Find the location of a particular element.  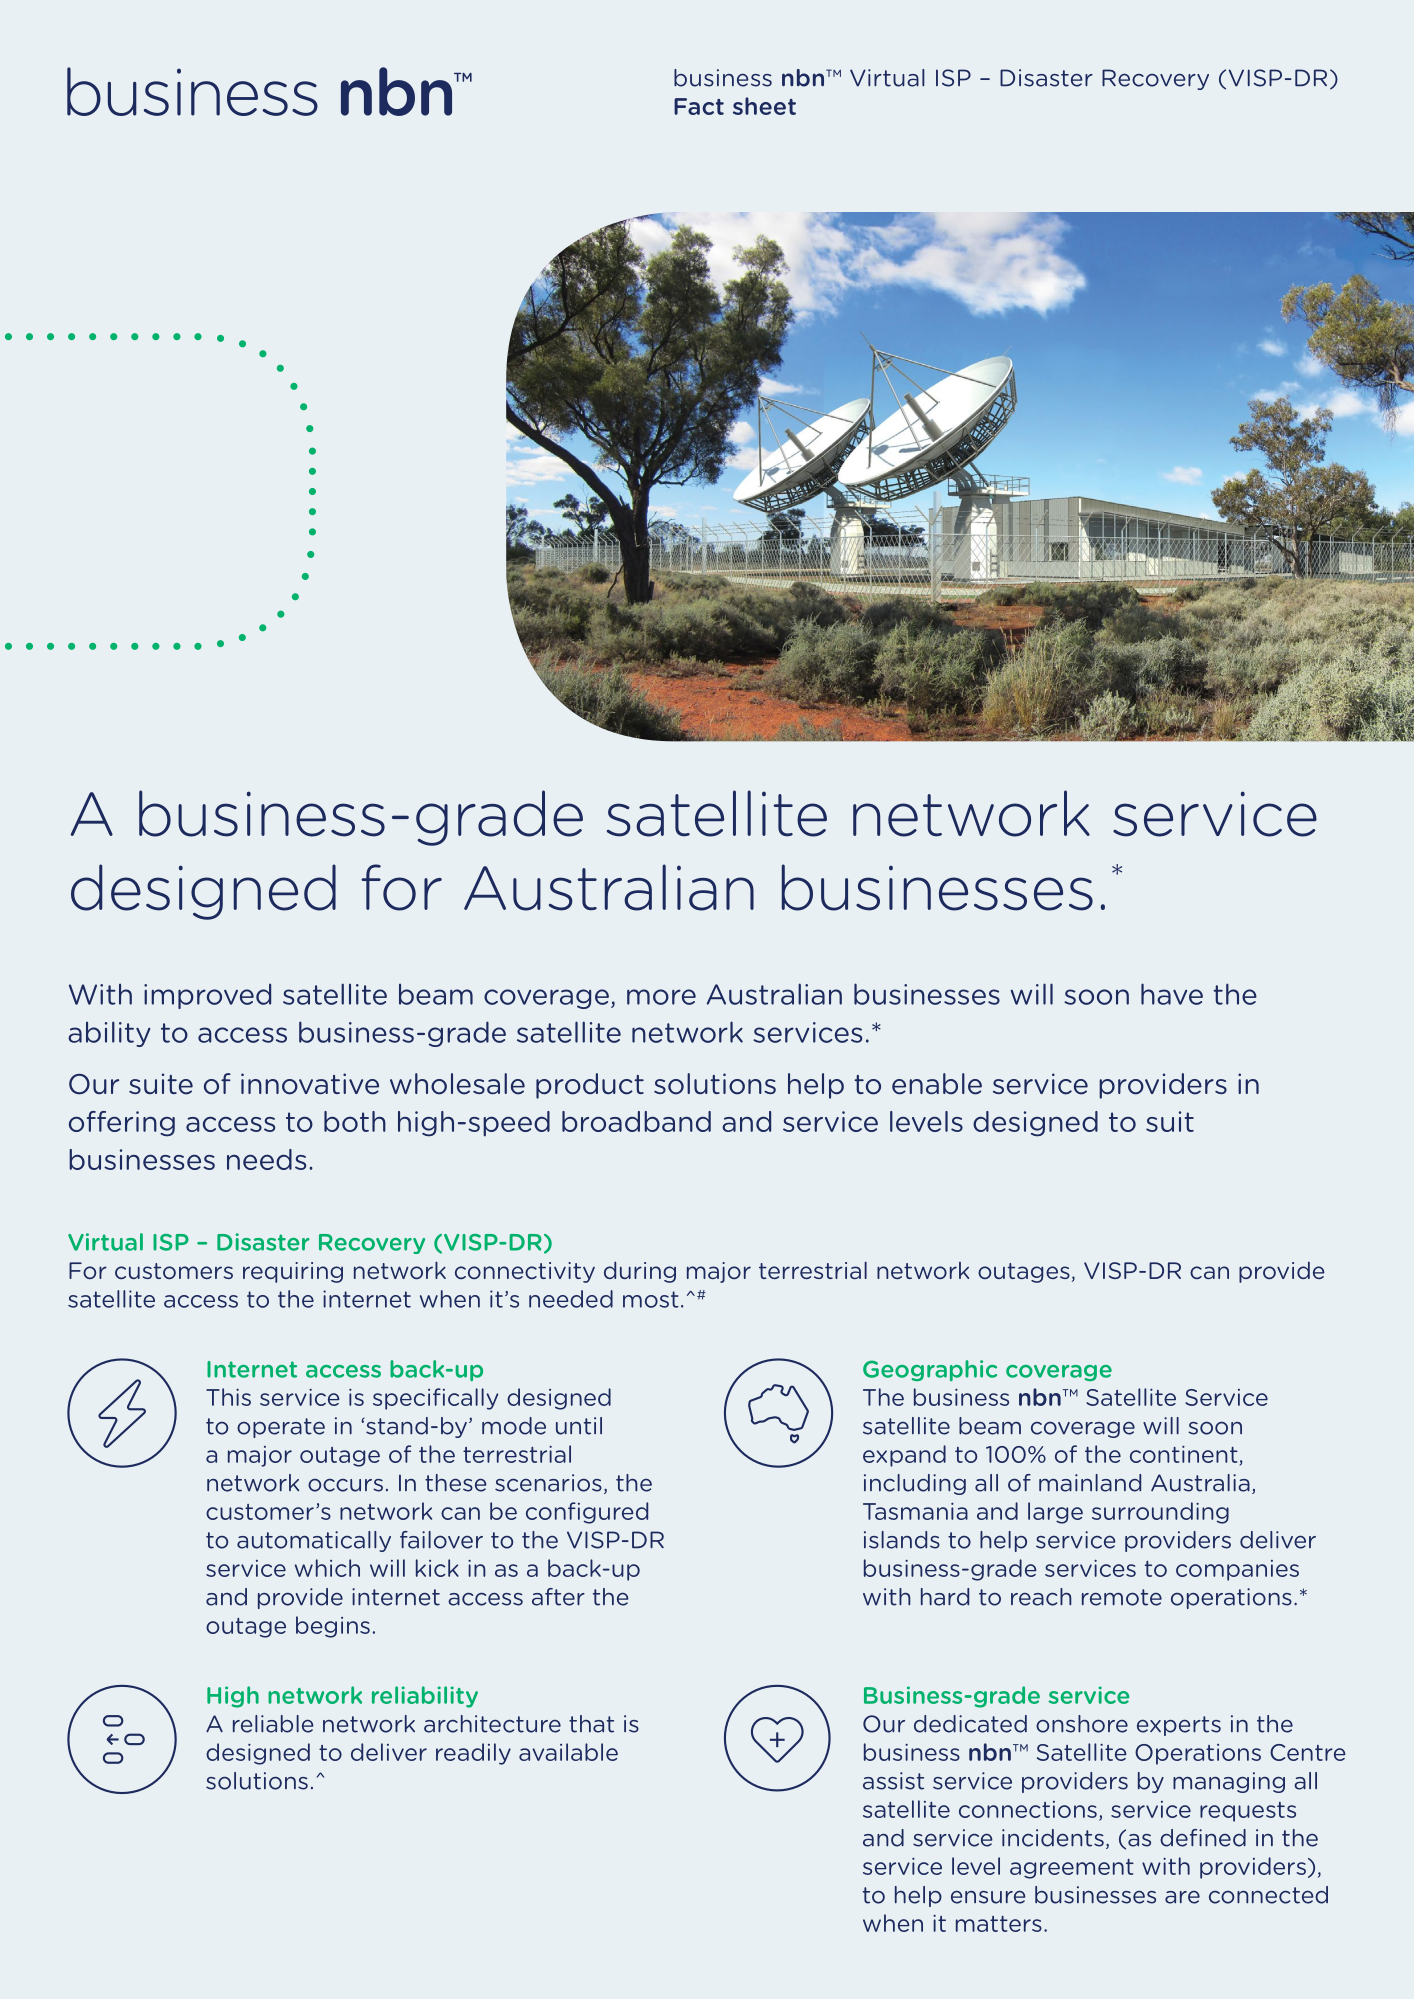

more is located at coordinates (661, 997).
